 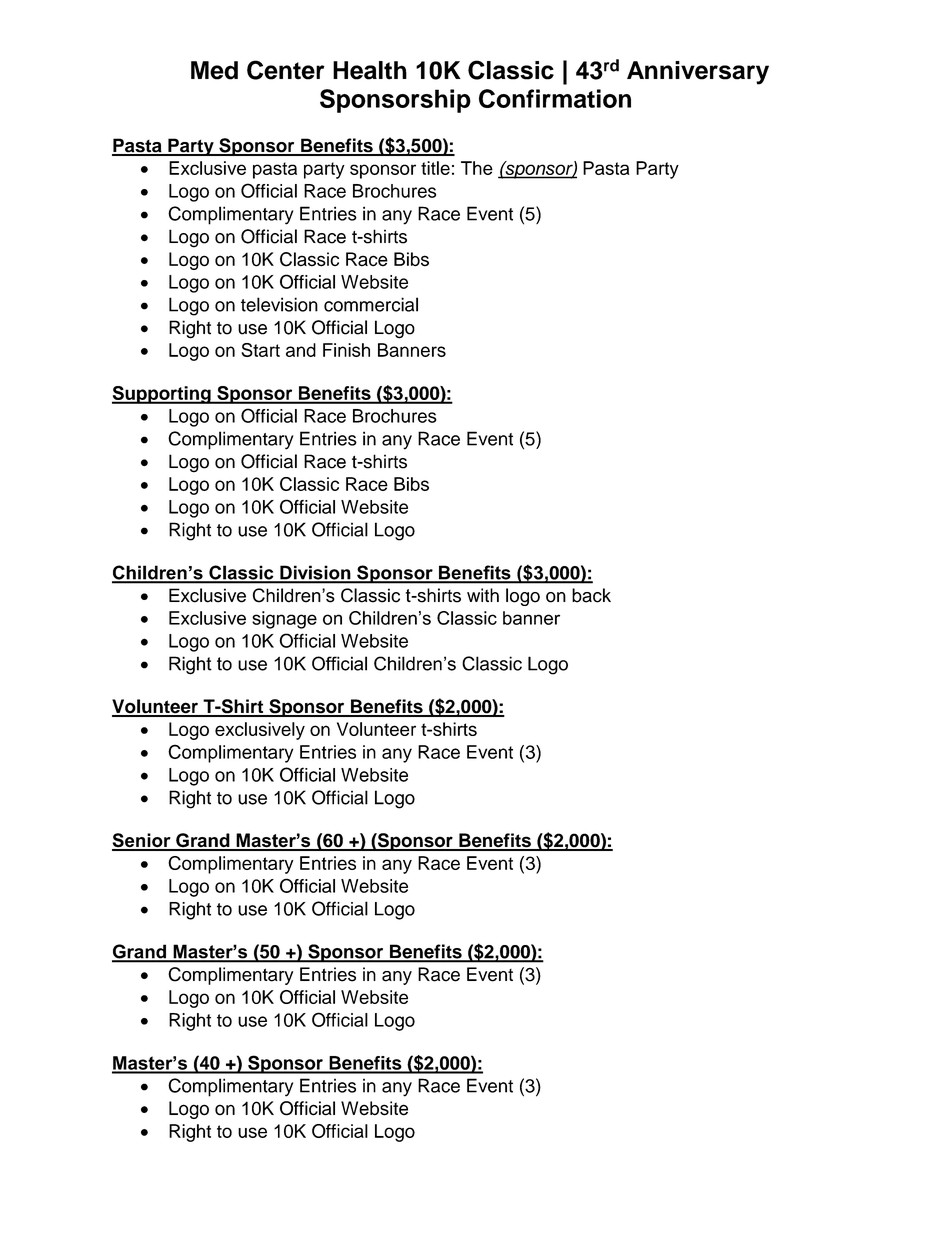 I want to click on back, so click(x=591, y=595).
